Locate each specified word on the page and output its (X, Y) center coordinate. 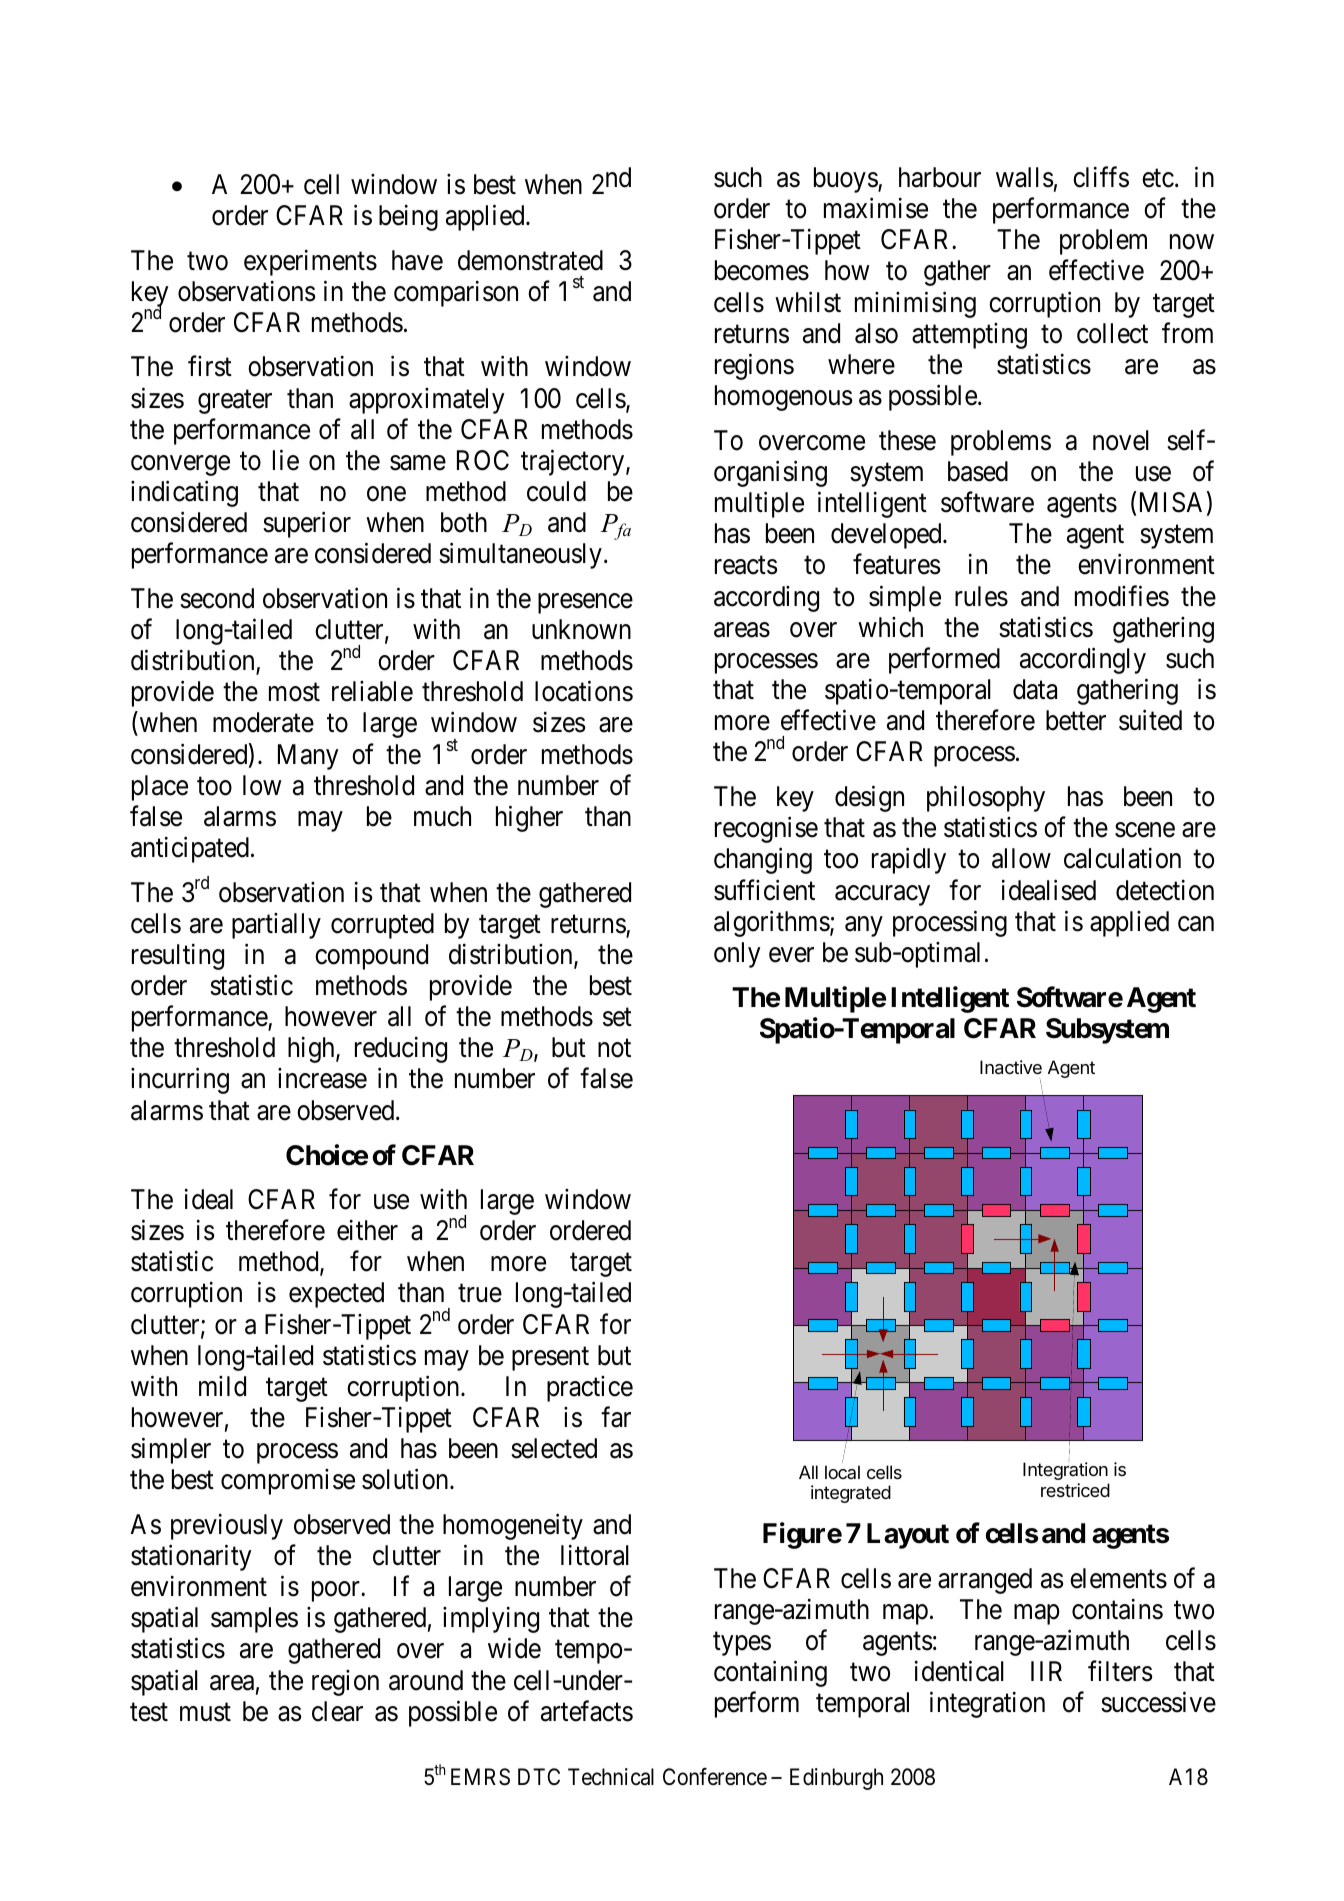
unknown (581, 629)
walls (1025, 177)
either (367, 1230)
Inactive (1011, 1067)
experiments (310, 262)
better (1076, 720)
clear (337, 1711)
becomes (762, 270)
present (550, 1359)
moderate (263, 722)
